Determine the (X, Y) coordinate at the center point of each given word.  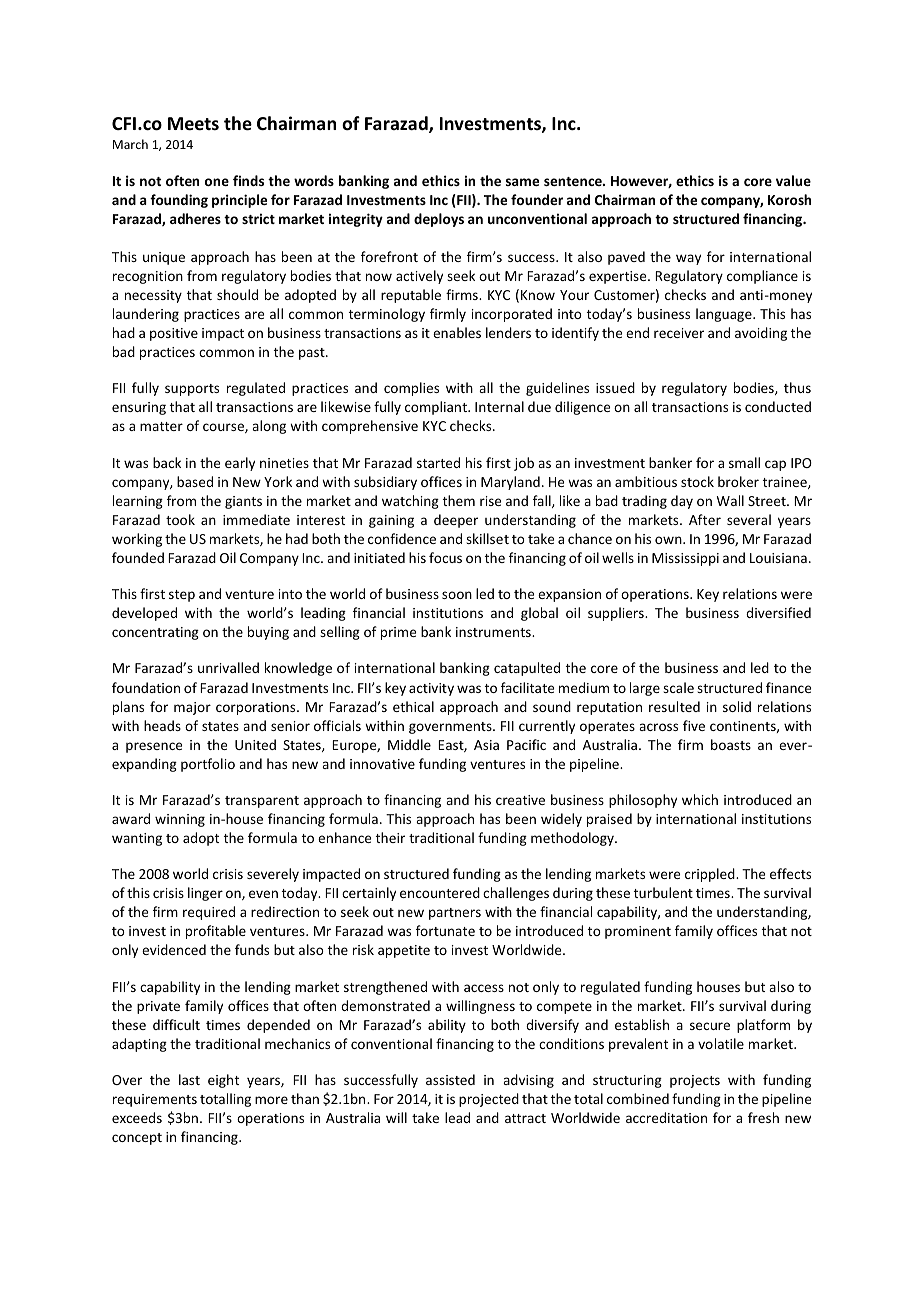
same (522, 182)
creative (520, 800)
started (438, 462)
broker (738, 481)
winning (180, 820)
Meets (193, 124)
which (700, 799)
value (793, 180)
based (195, 481)
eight (223, 1081)
